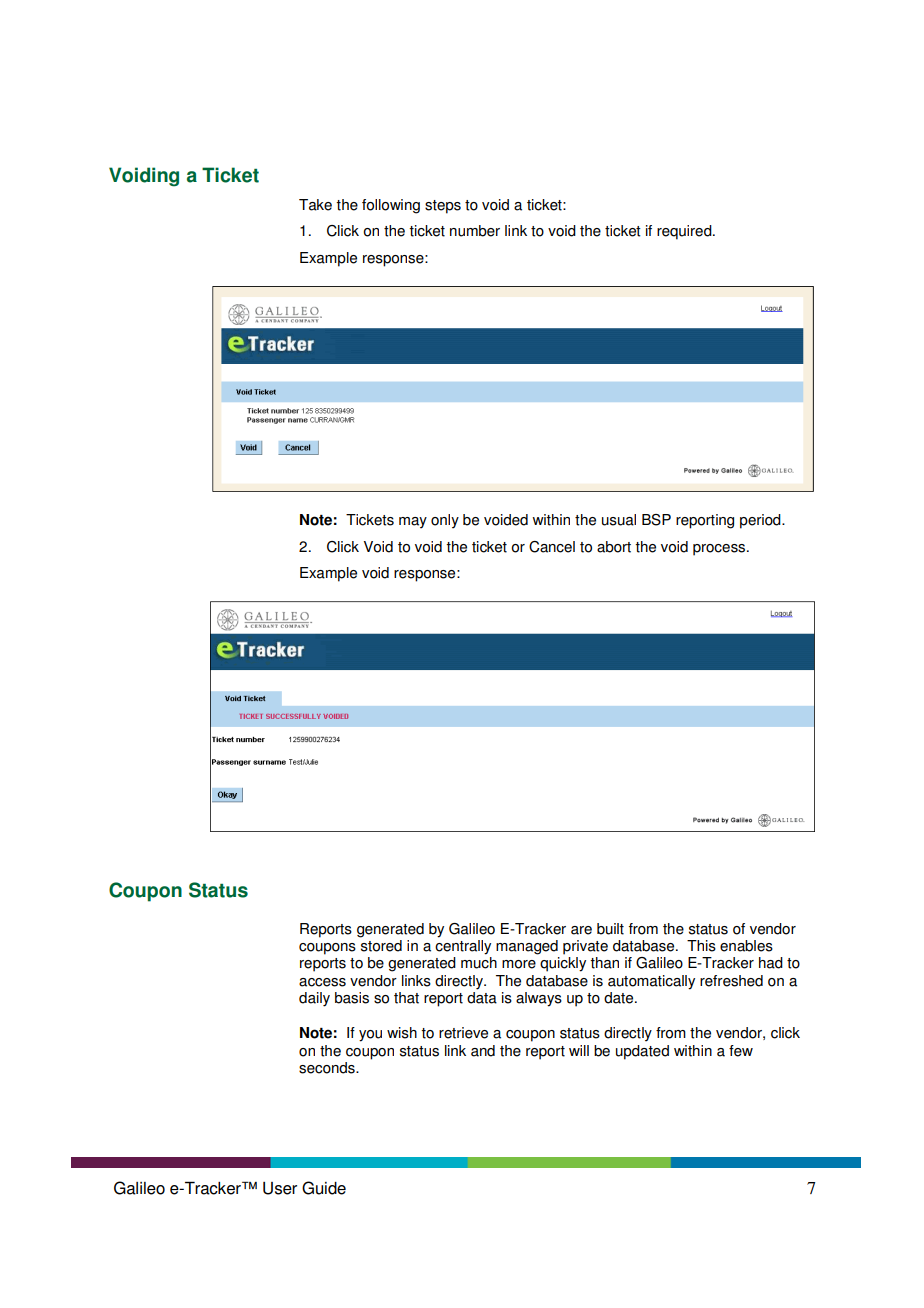 The image size is (924, 1308). Describe the element at coordinates (685, 232) in the image. I see `required` at that location.
